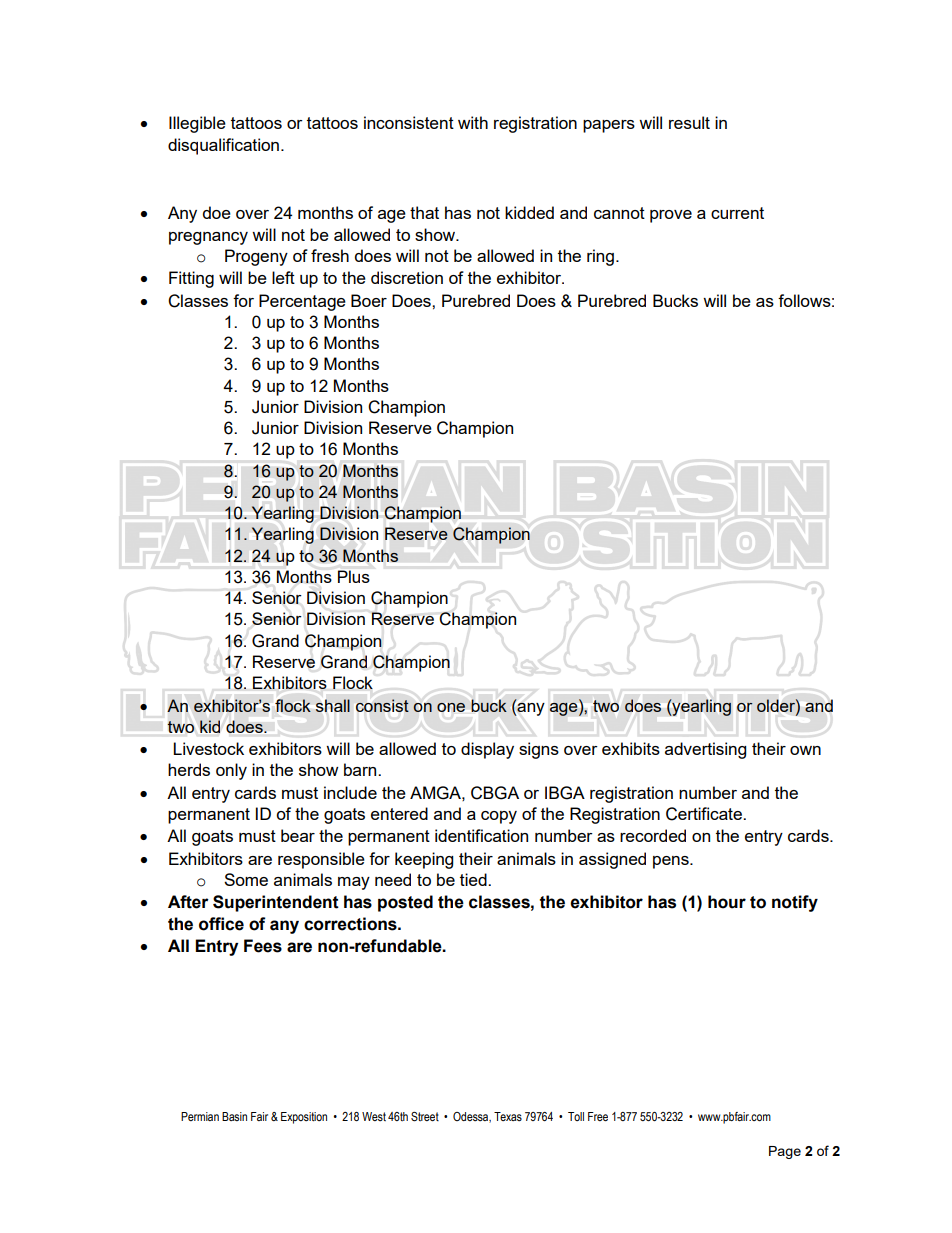 The height and width of the page is (1233, 952). I want to click on Page, so click(785, 1152).
